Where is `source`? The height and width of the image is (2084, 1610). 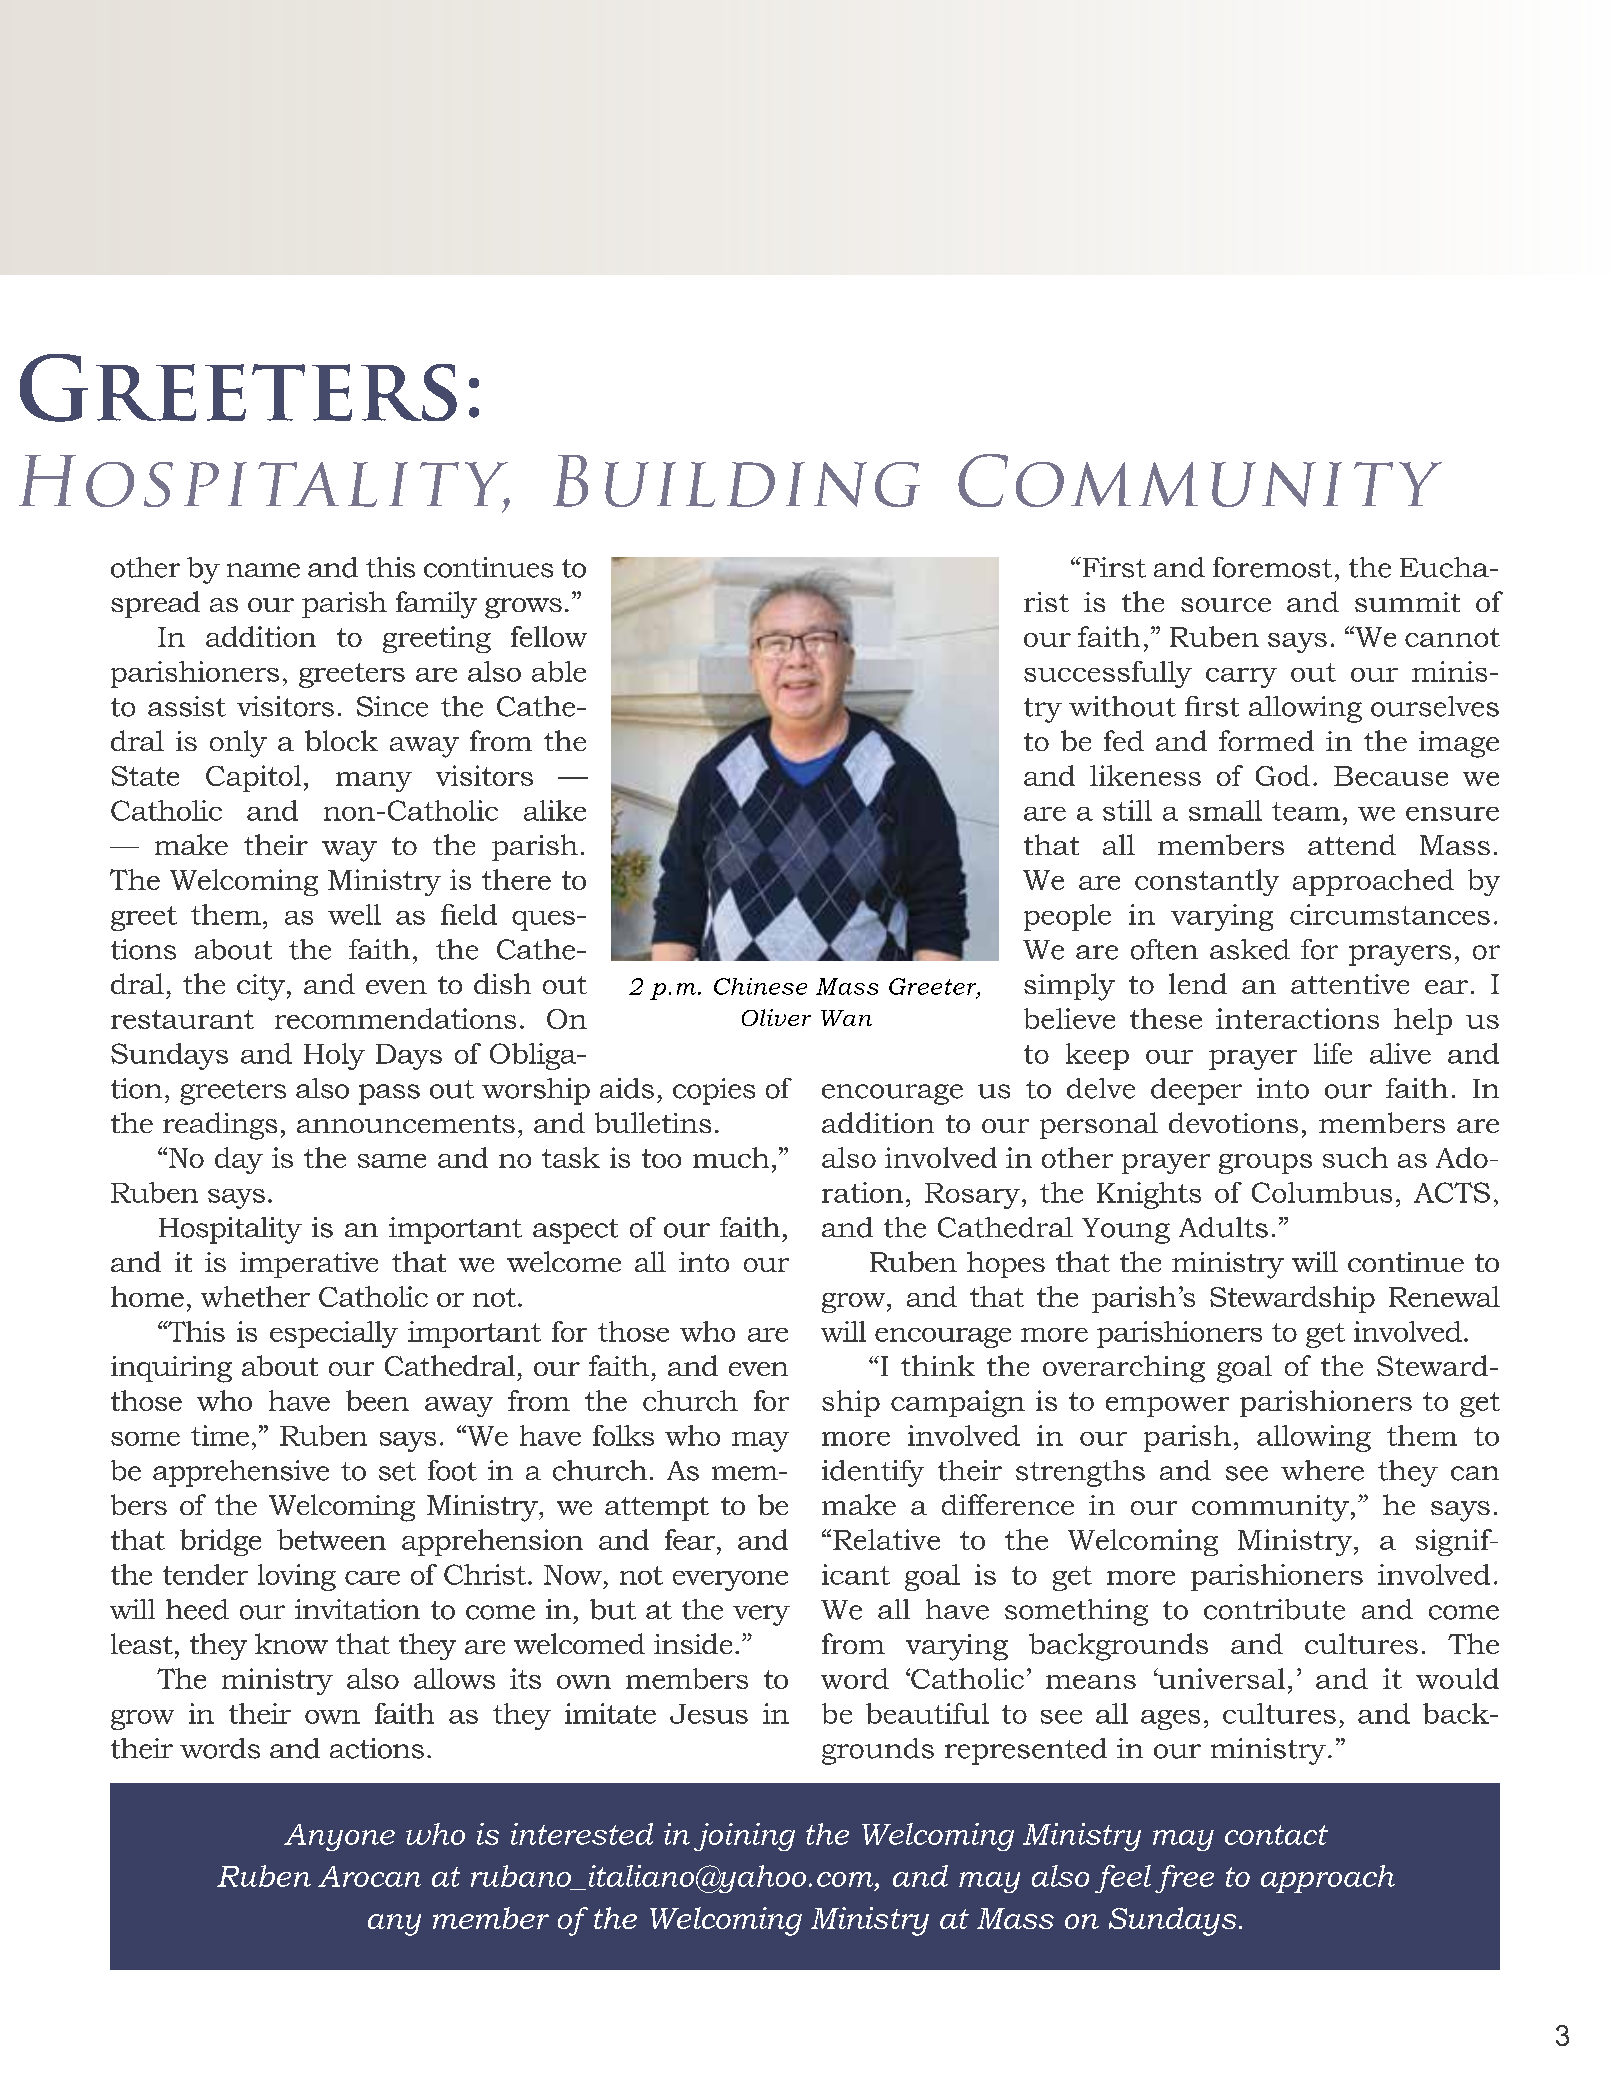 source is located at coordinates (1226, 605).
